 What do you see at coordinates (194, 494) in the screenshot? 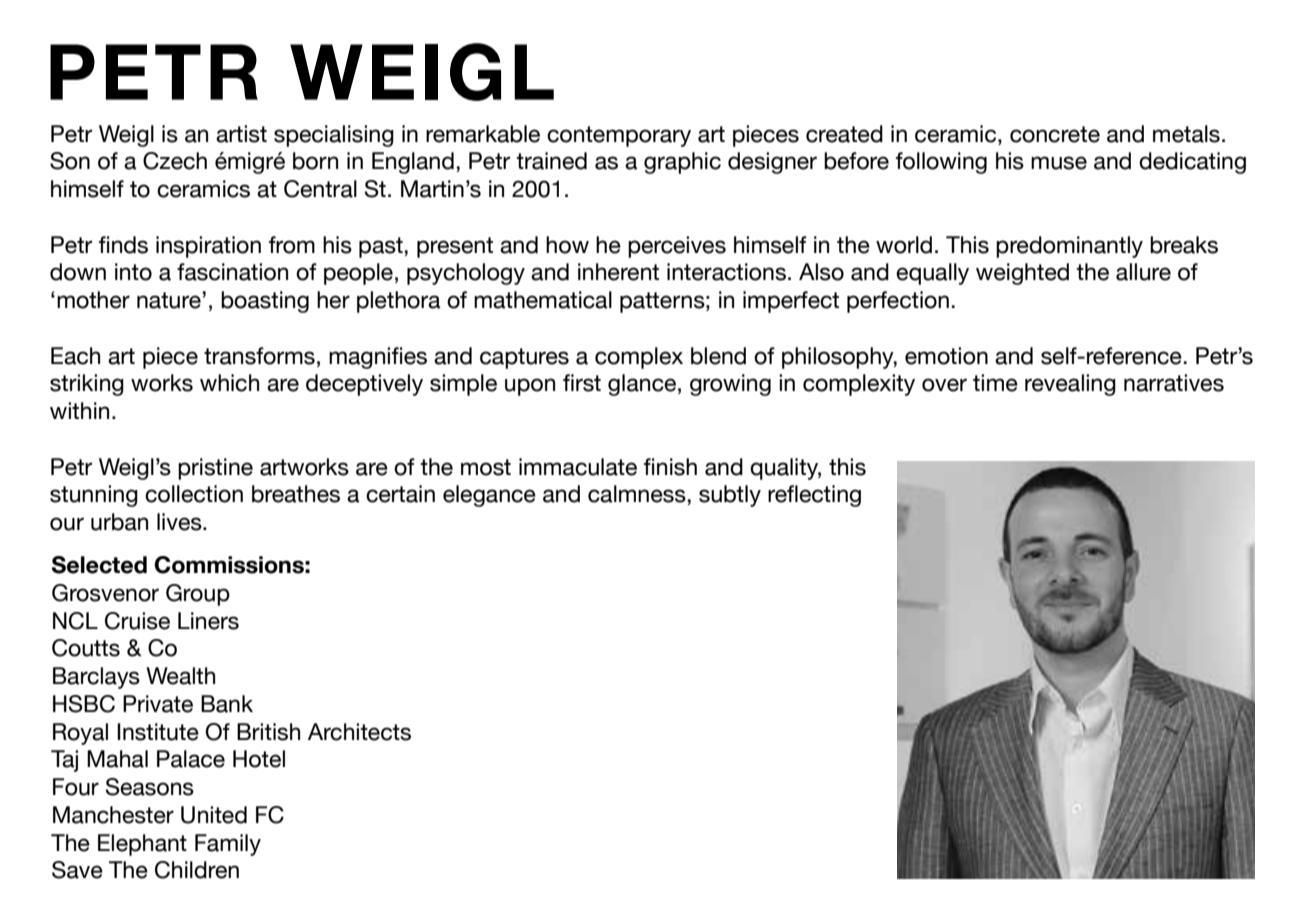
I see `collection` at bounding box center [194, 494].
